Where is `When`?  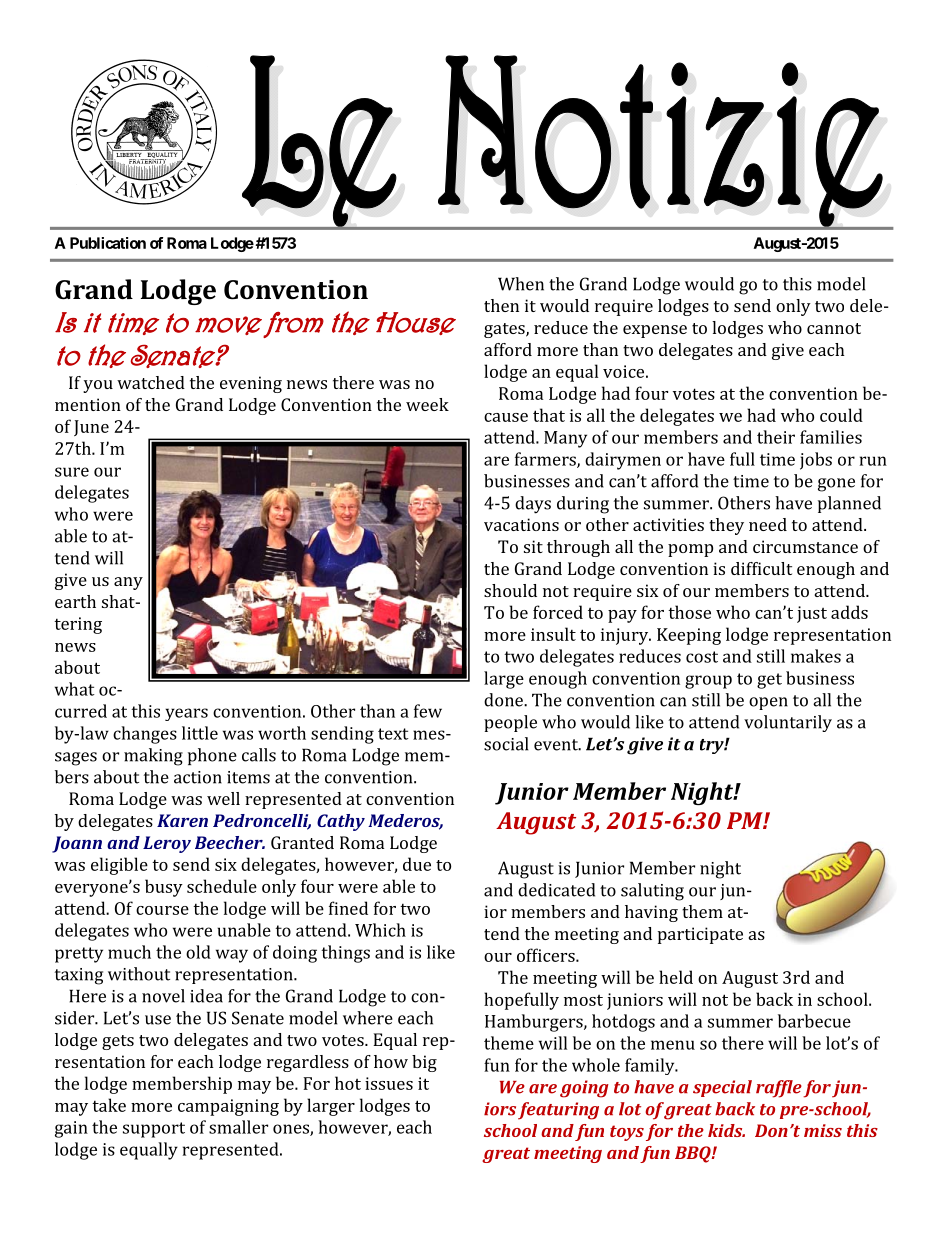 When is located at coordinates (521, 284).
